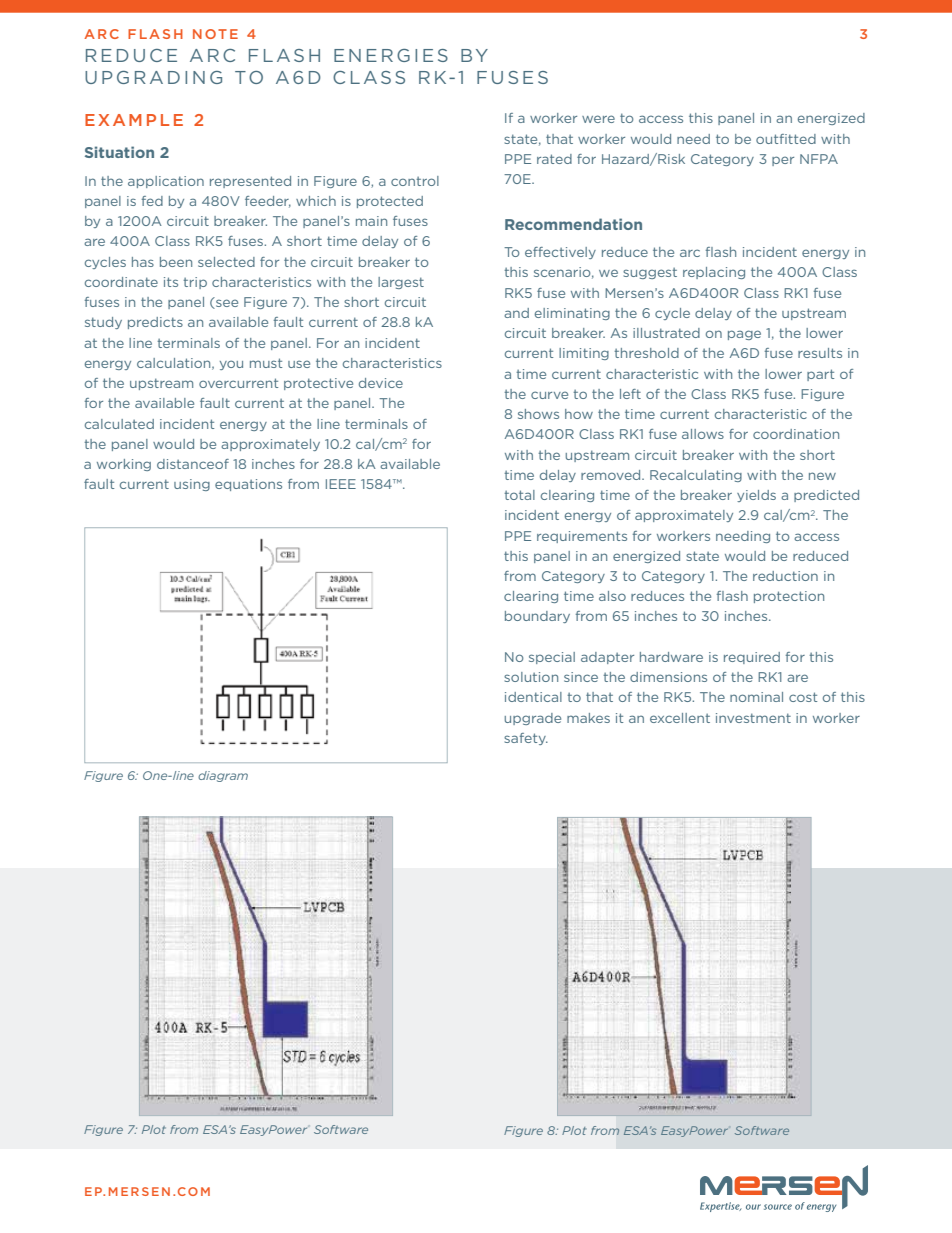 This screenshot has width=952, height=1233. I want to click on safety, so click(526, 739).
